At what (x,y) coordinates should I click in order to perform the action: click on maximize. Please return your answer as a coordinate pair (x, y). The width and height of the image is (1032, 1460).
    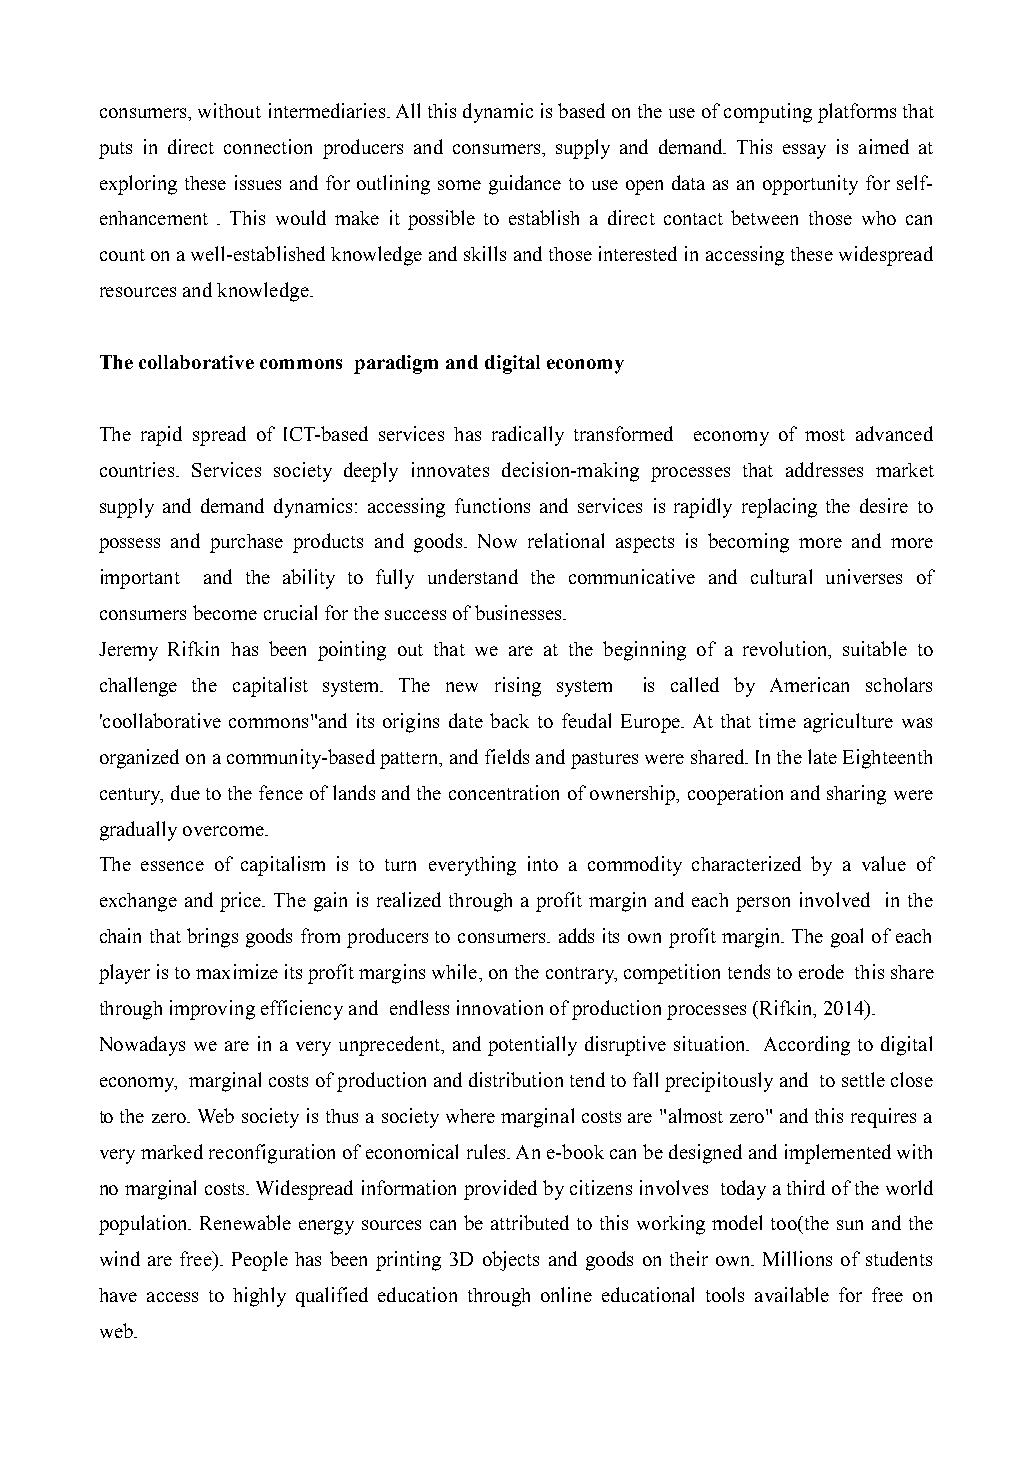
    Looking at the image, I should click on (237, 971).
